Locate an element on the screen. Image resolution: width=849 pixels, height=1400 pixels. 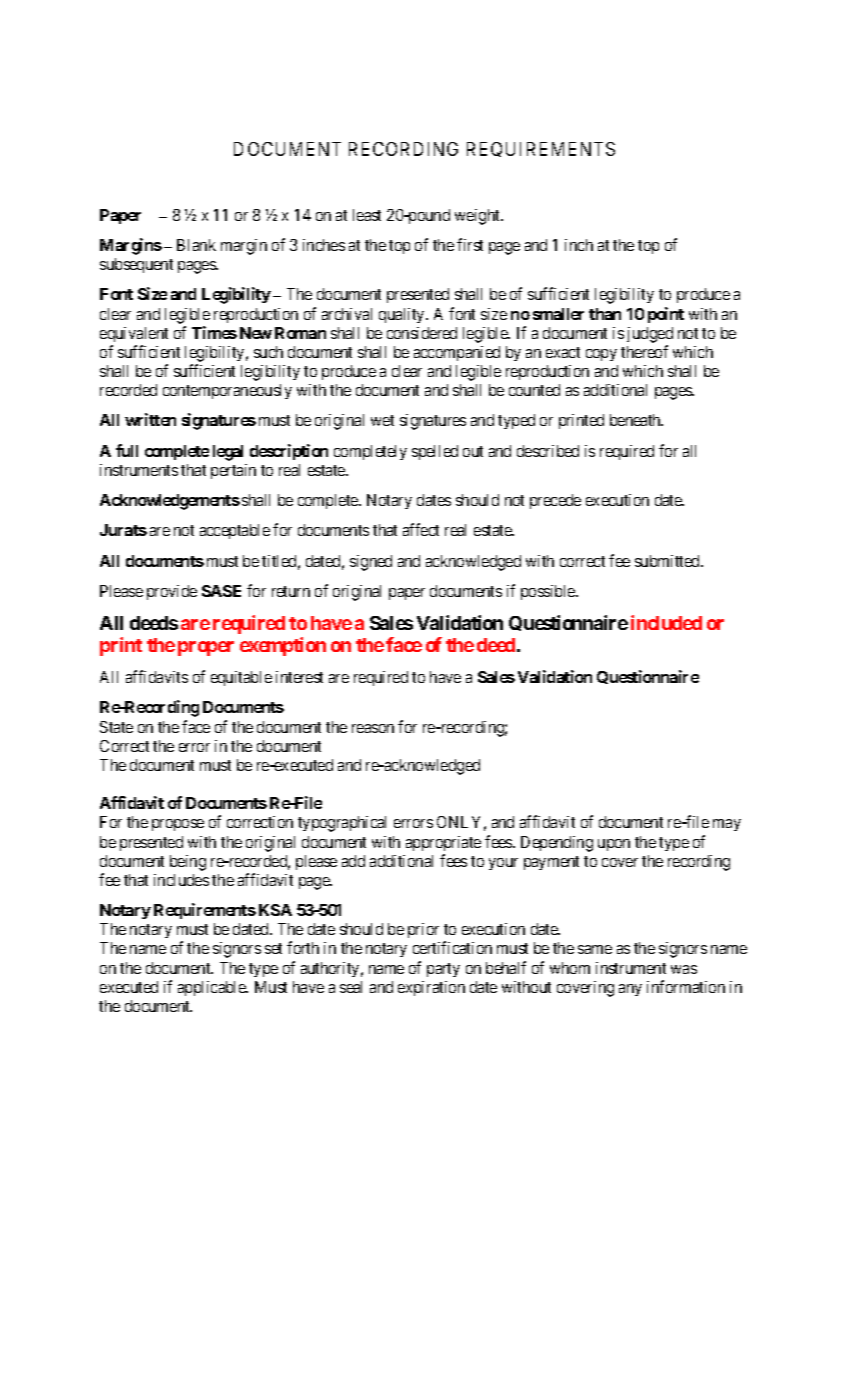
Blank is located at coordinates (196, 245).
